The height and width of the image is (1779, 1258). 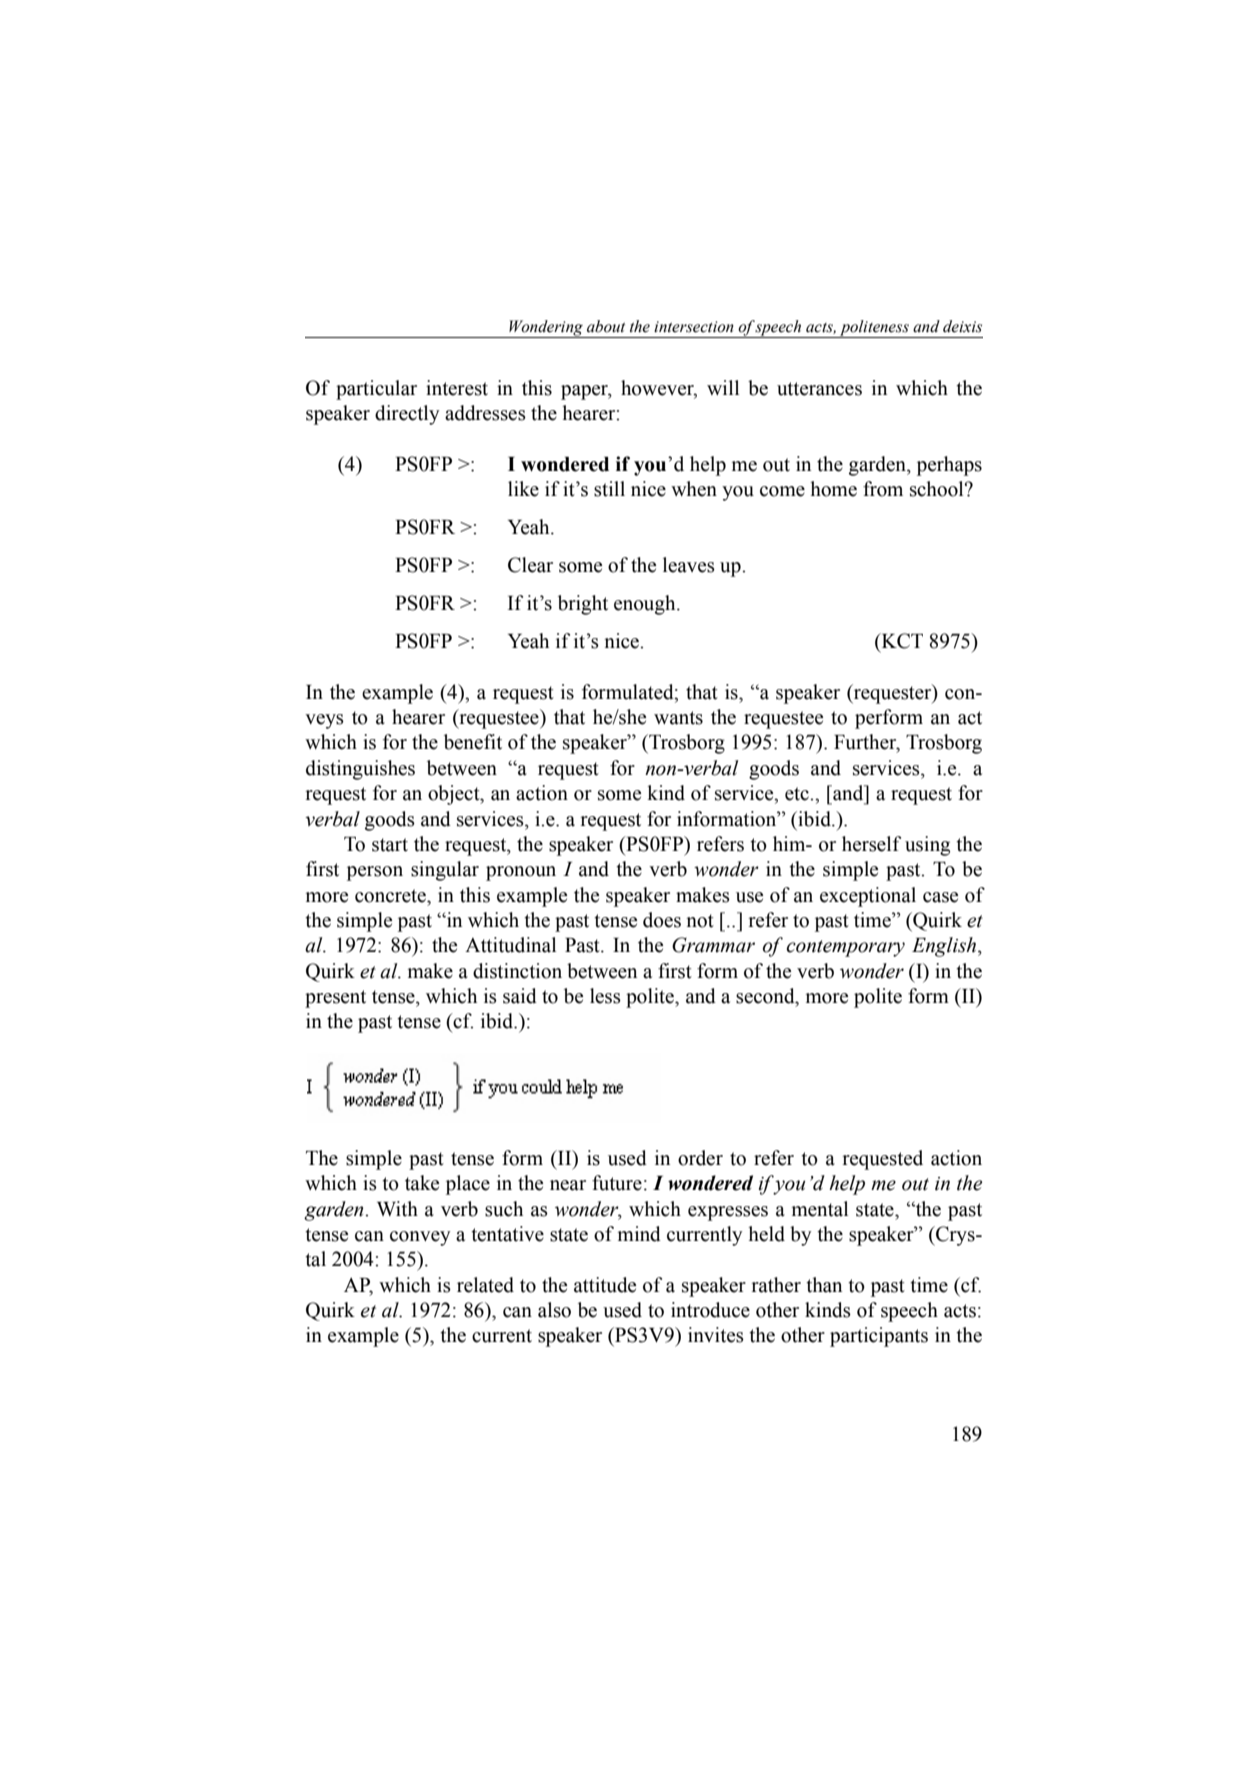 I want to click on KCT, so click(x=901, y=642).
